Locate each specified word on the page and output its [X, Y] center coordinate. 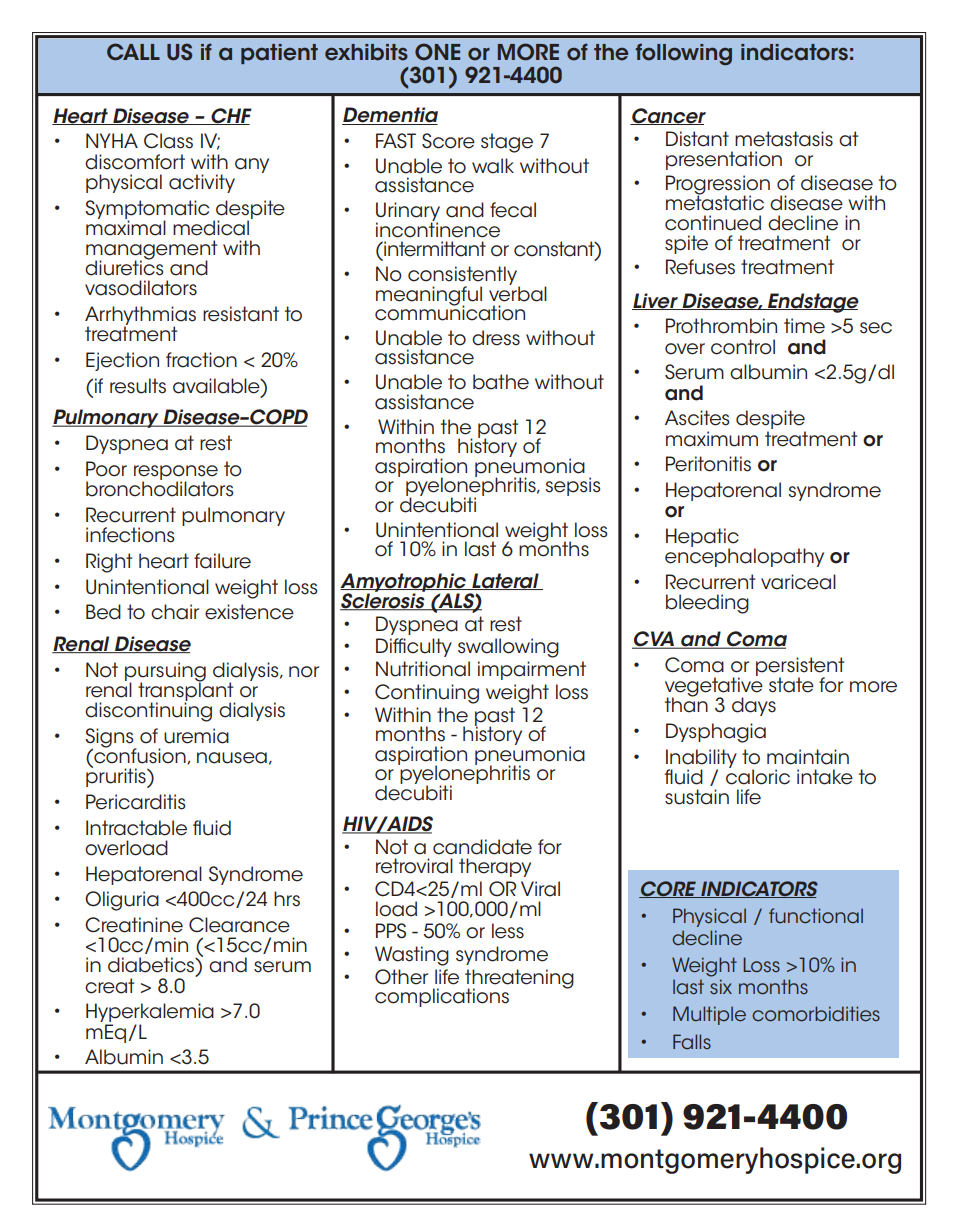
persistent [800, 667]
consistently [464, 276]
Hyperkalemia [150, 1014]
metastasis [784, 139]
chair [175, 612]
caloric [758, 776]
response [176, 473]
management [152, 251]
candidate [482, 847]
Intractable [136, 828]
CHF [230, 116]
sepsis [572, 486]
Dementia [390, 116]
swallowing [508, 648]
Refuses [700, 267]
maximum [712, 439]
